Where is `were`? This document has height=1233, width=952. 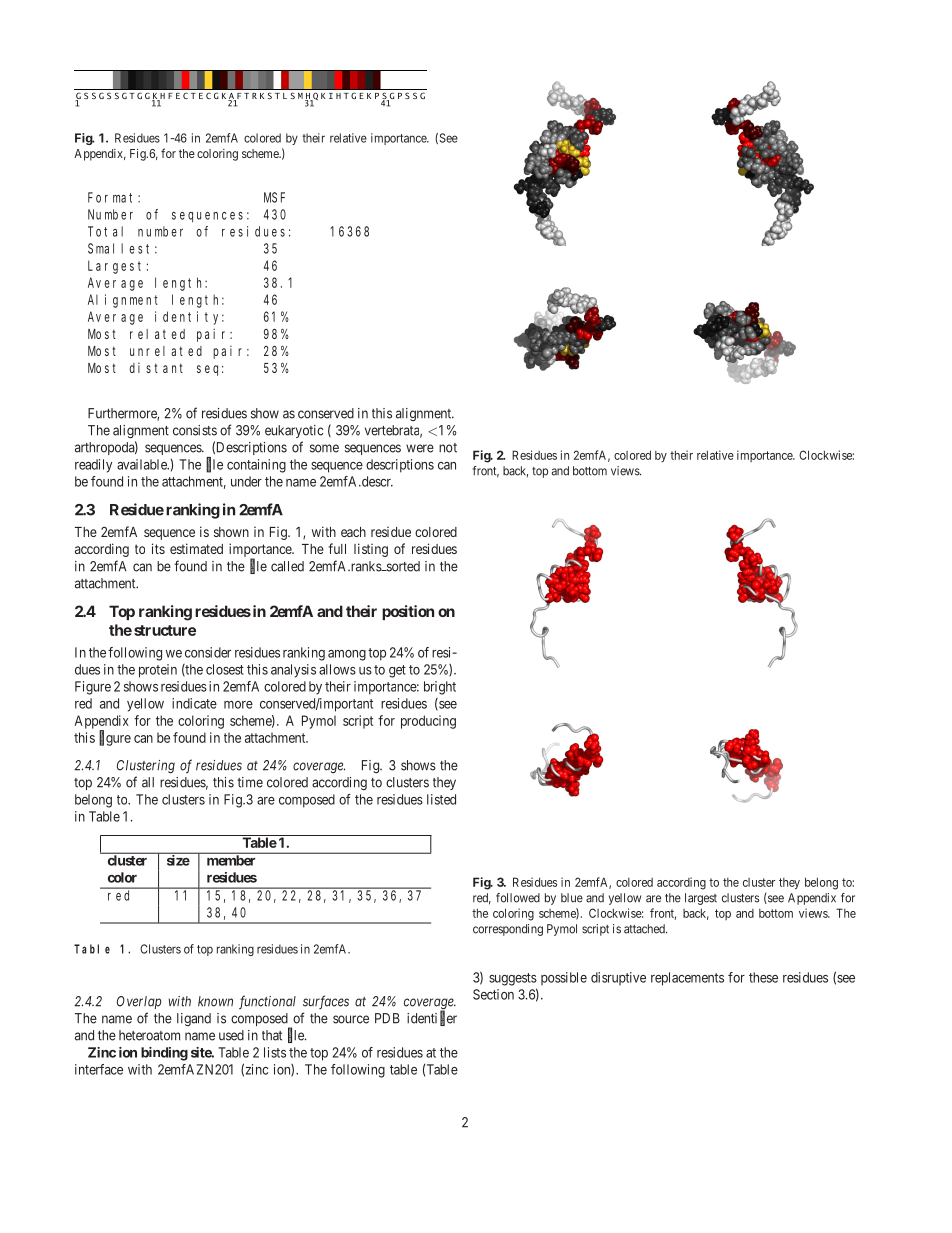
were is located at coordinates (420, 448).
